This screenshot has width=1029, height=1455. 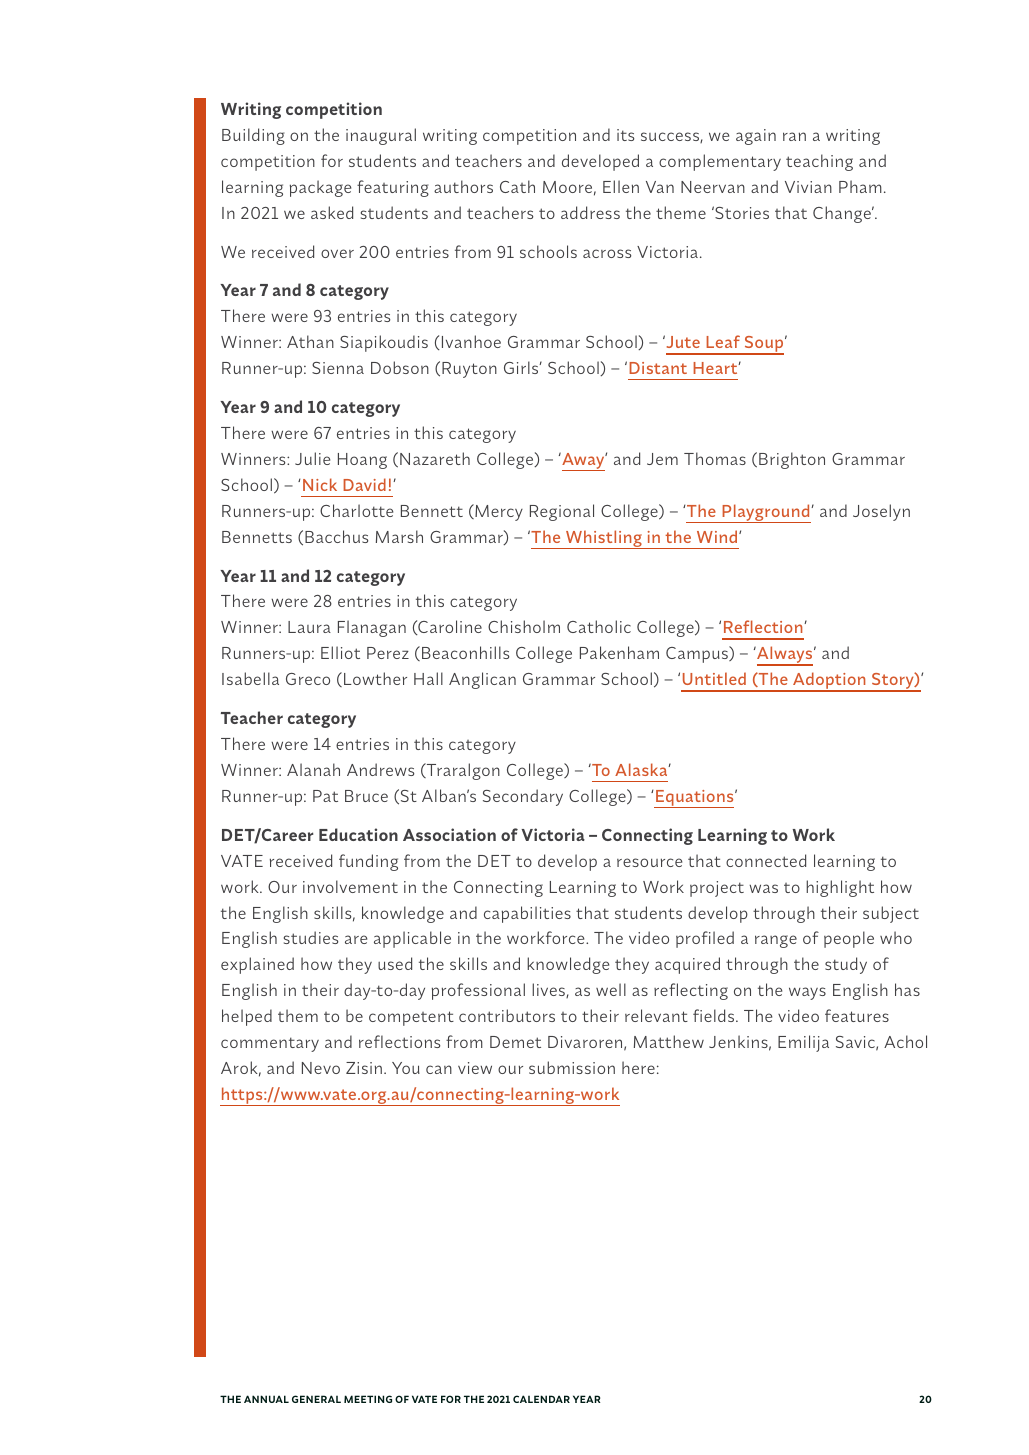 I want to click on lives, so click(x=549, y=990).
